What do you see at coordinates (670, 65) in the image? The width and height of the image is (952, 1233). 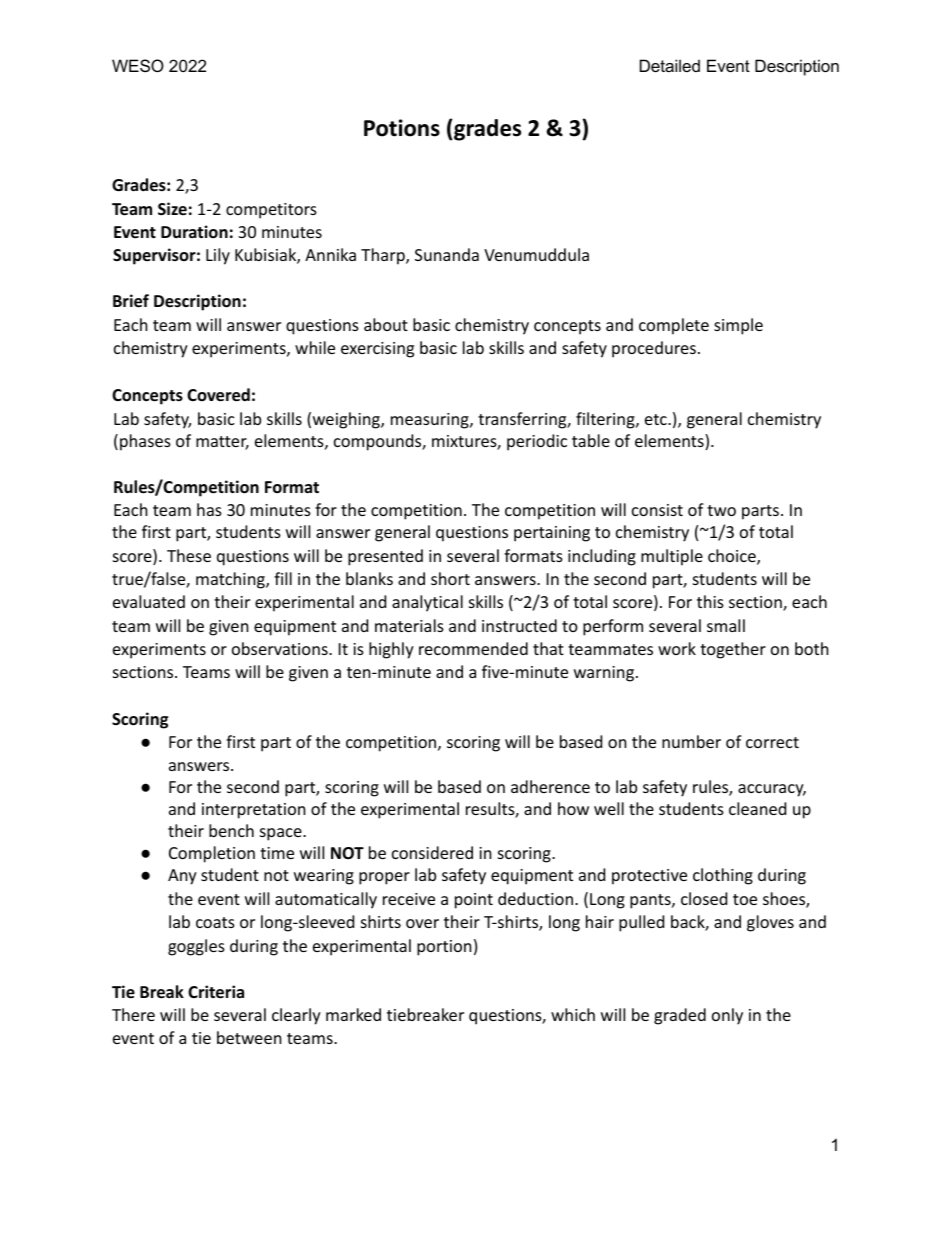 I see `Detailed` at bounding box center [670, 65].
